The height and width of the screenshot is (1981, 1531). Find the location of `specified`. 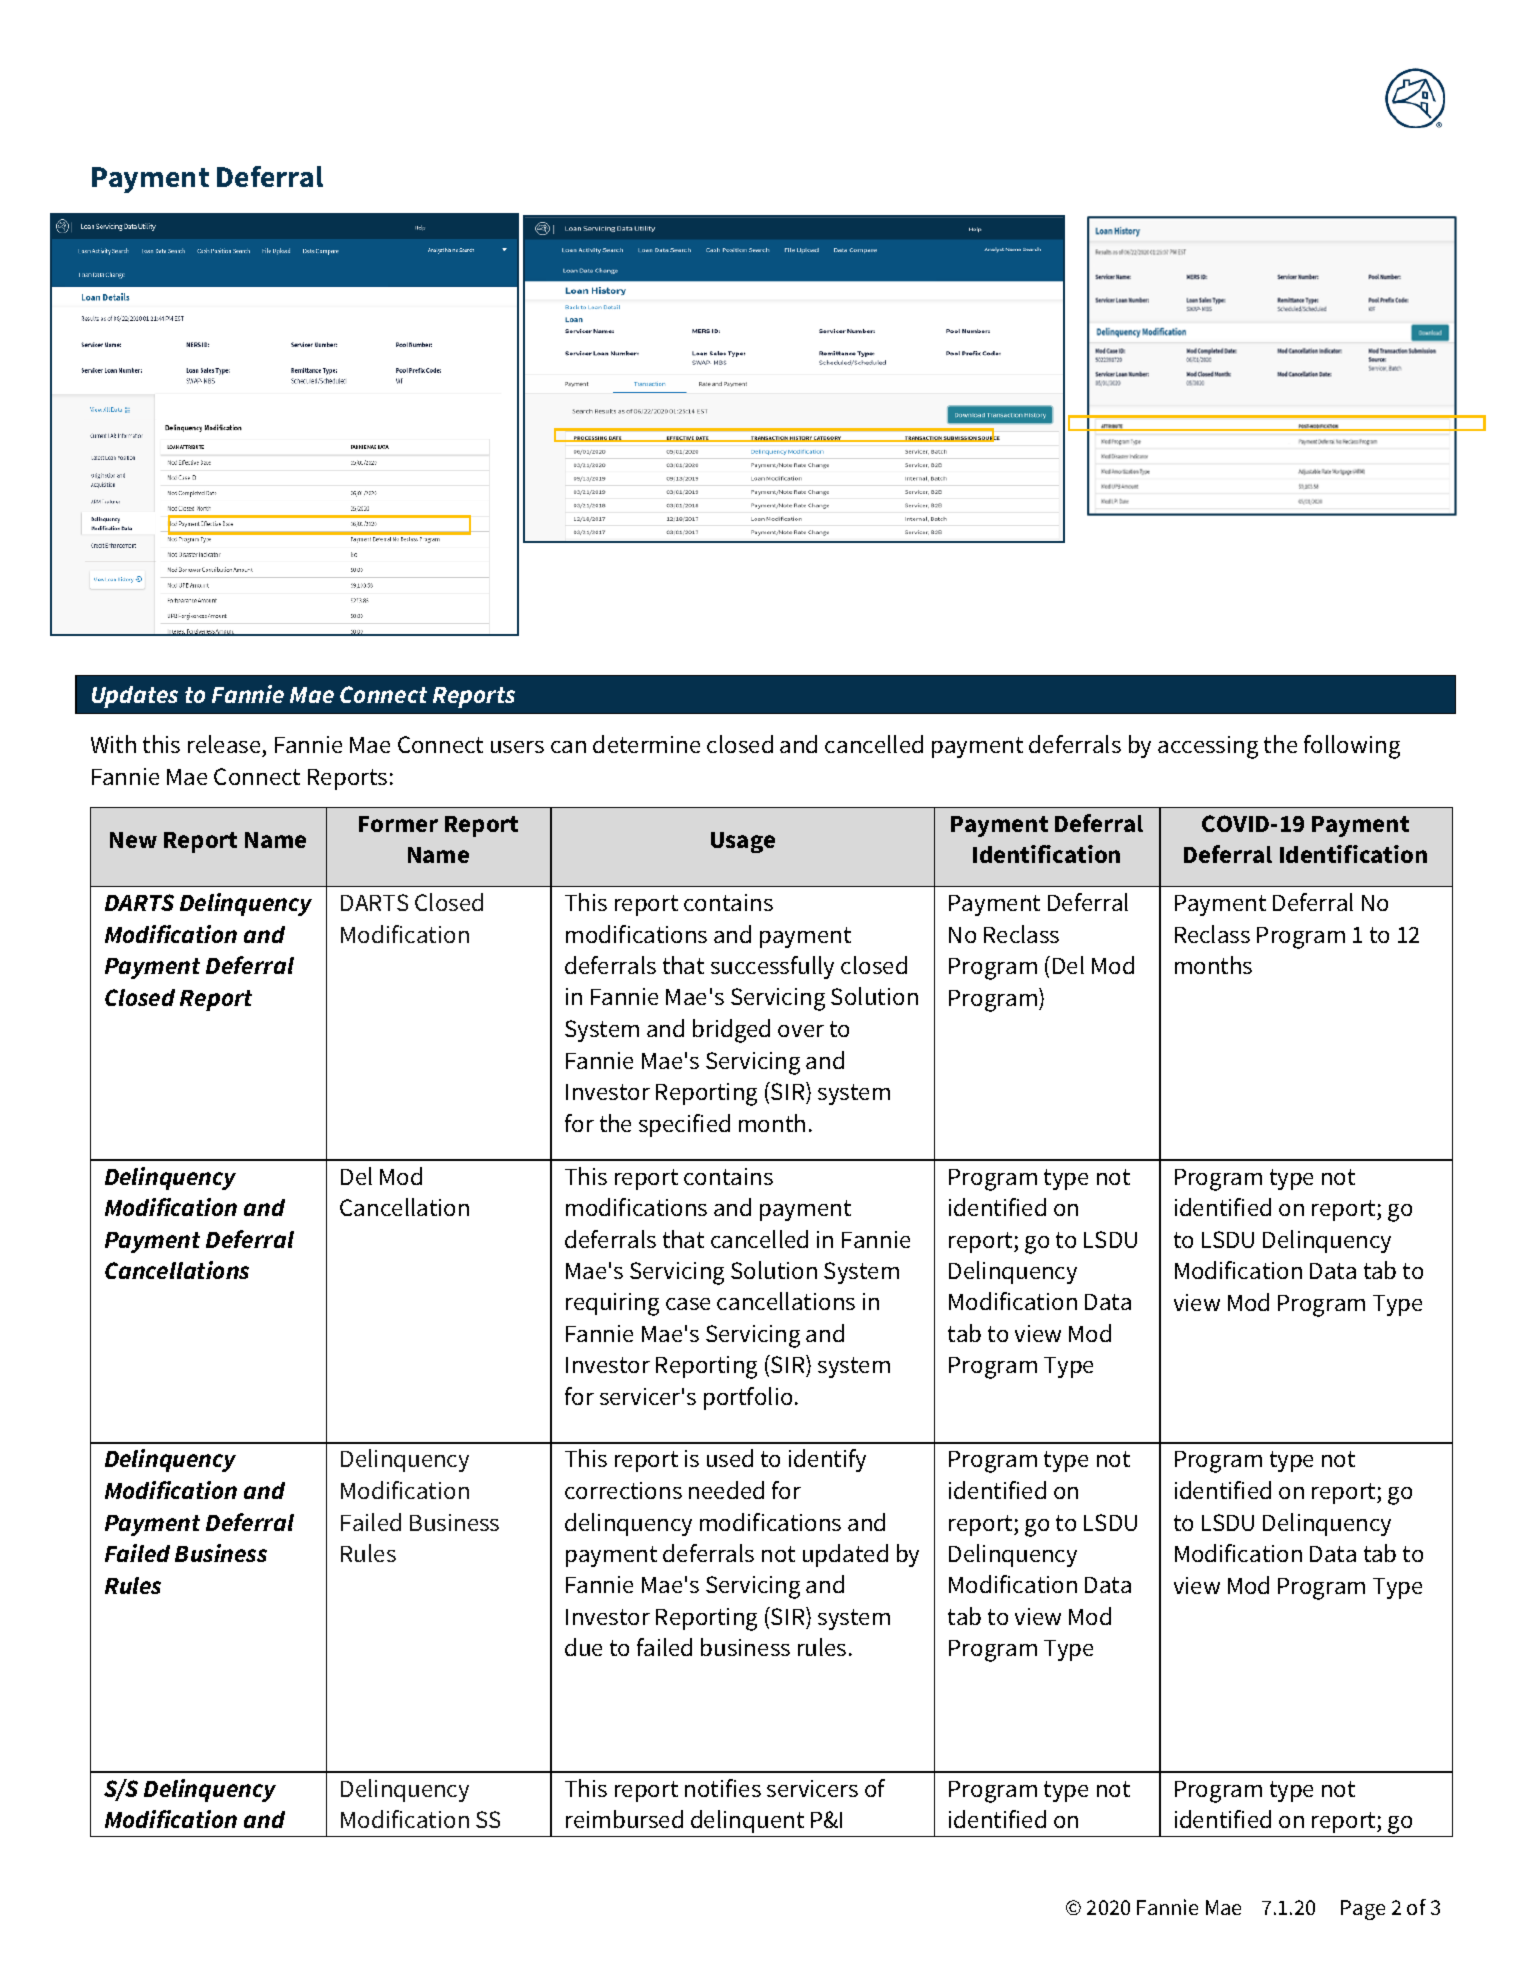

specified is located at coordinates (684, 1125).
